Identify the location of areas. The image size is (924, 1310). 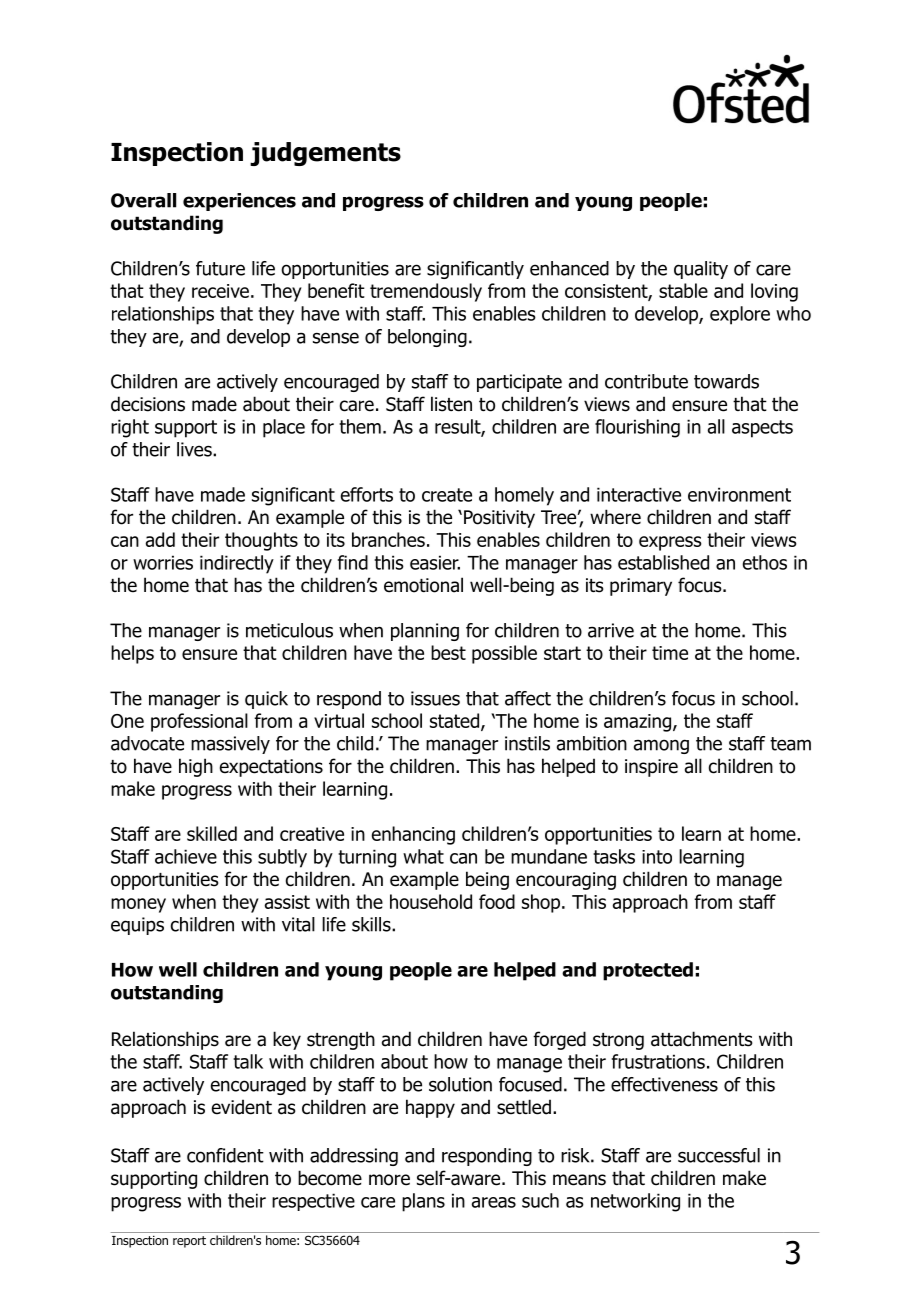
(494, 1202).
